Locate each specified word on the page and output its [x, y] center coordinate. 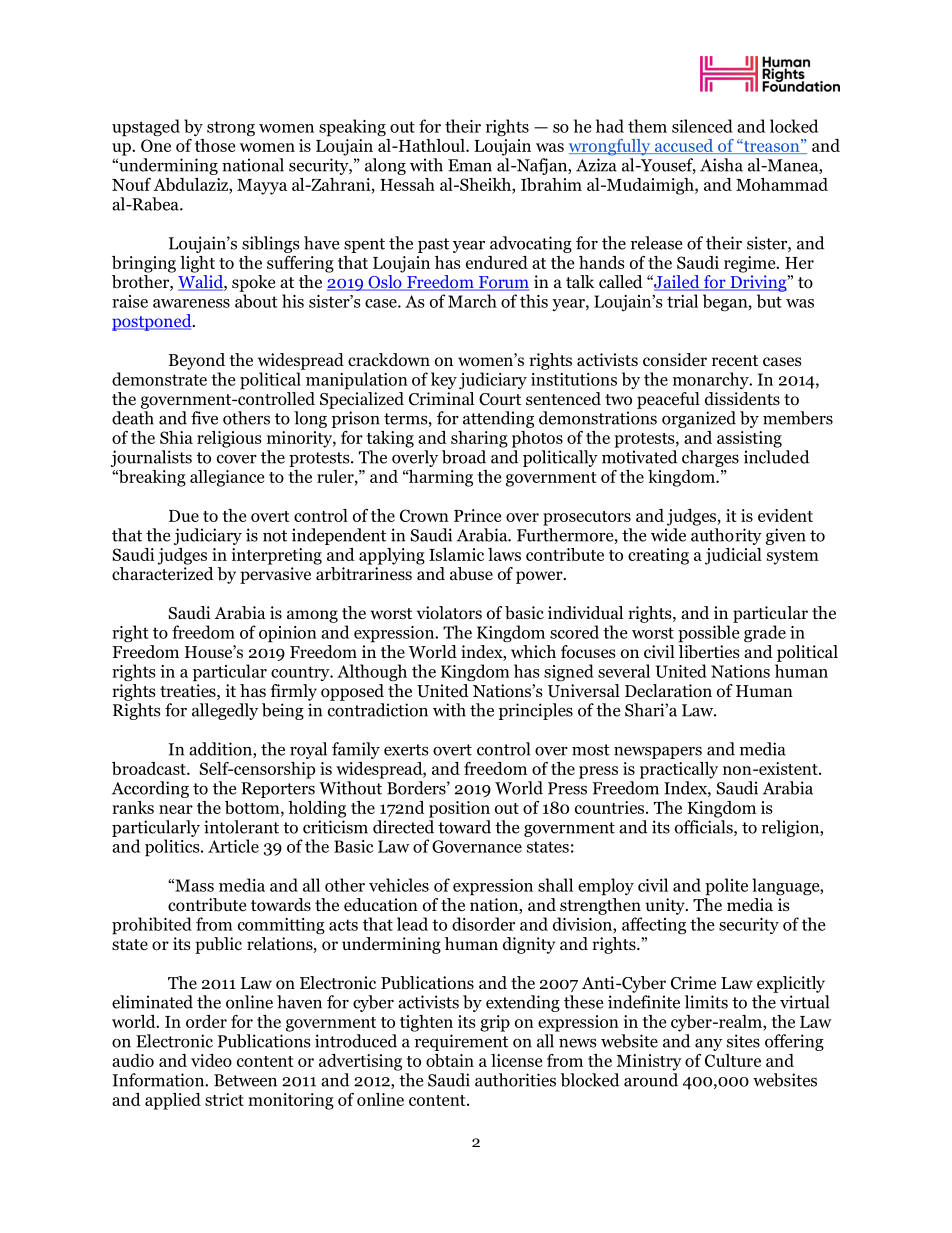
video [211, 1060]
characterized [163, 573]
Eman [470, 165]
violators [449, 613]
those [215, 145]
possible [709, 634]
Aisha [721, 165]
